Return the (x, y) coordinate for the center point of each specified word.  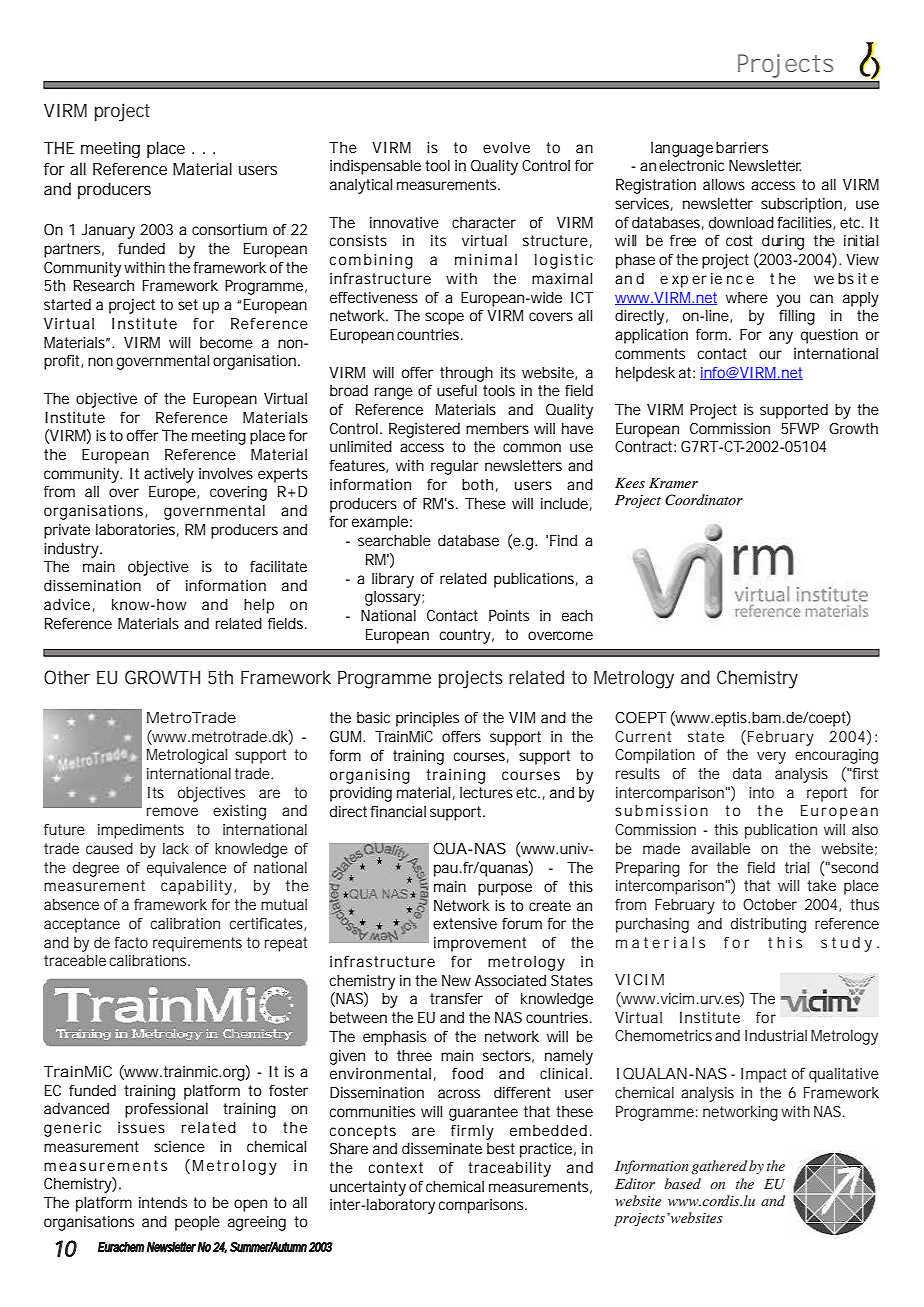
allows (724, 184)
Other (67, 677)
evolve (506, 147)
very (771, 757)
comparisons (482, 1206)
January (108, 231)
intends (163, 1202)
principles (427, 719)
